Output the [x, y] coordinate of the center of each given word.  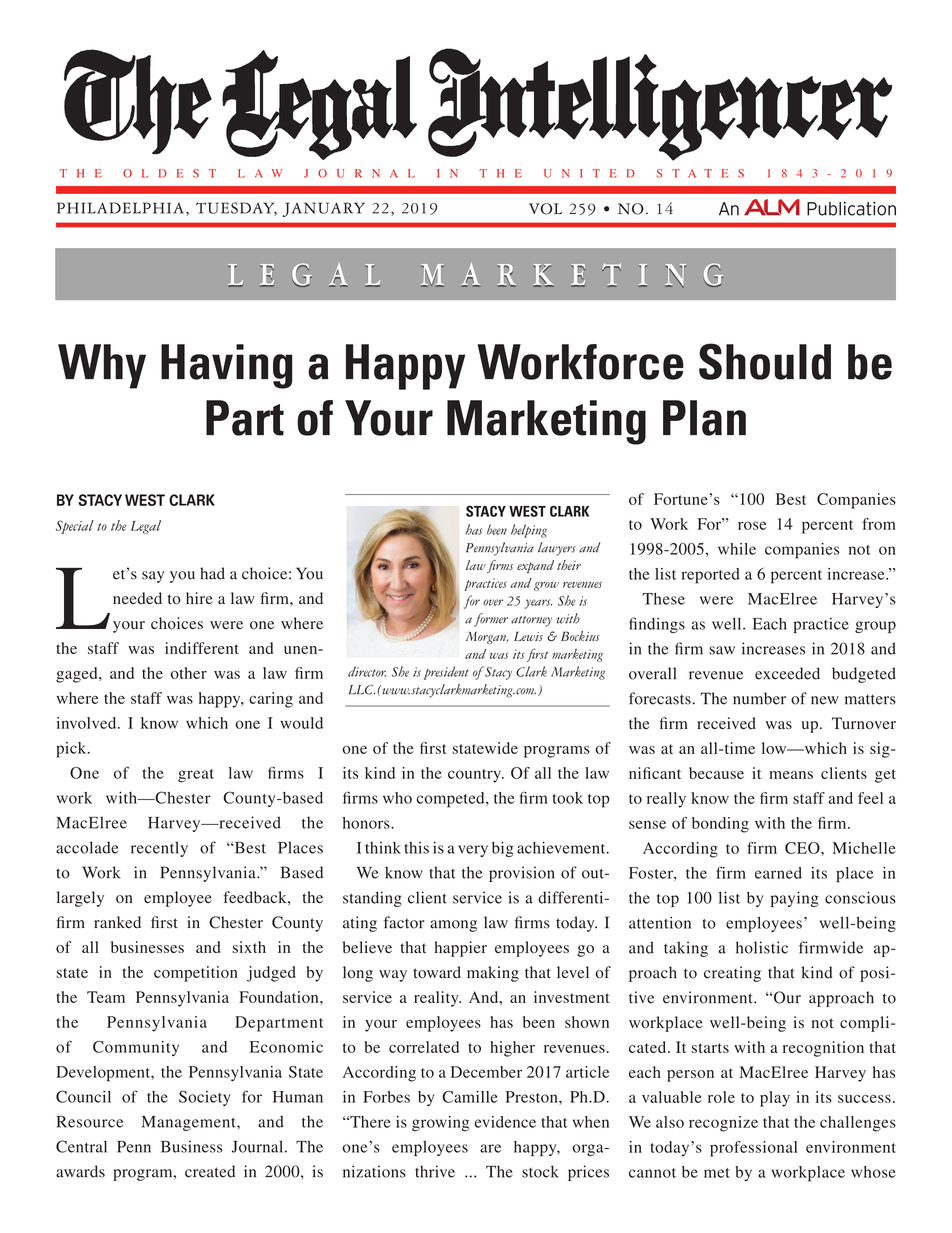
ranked [117, 922]
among [453, 926]
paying [795, 899]
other [189, 673]
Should [765, 361]
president [446, 673]
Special [75, 527]
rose [752, 525]
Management [190, 1123]
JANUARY [324, 209]
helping [529, 531]
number [759, 698]
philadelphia [120, 208]
